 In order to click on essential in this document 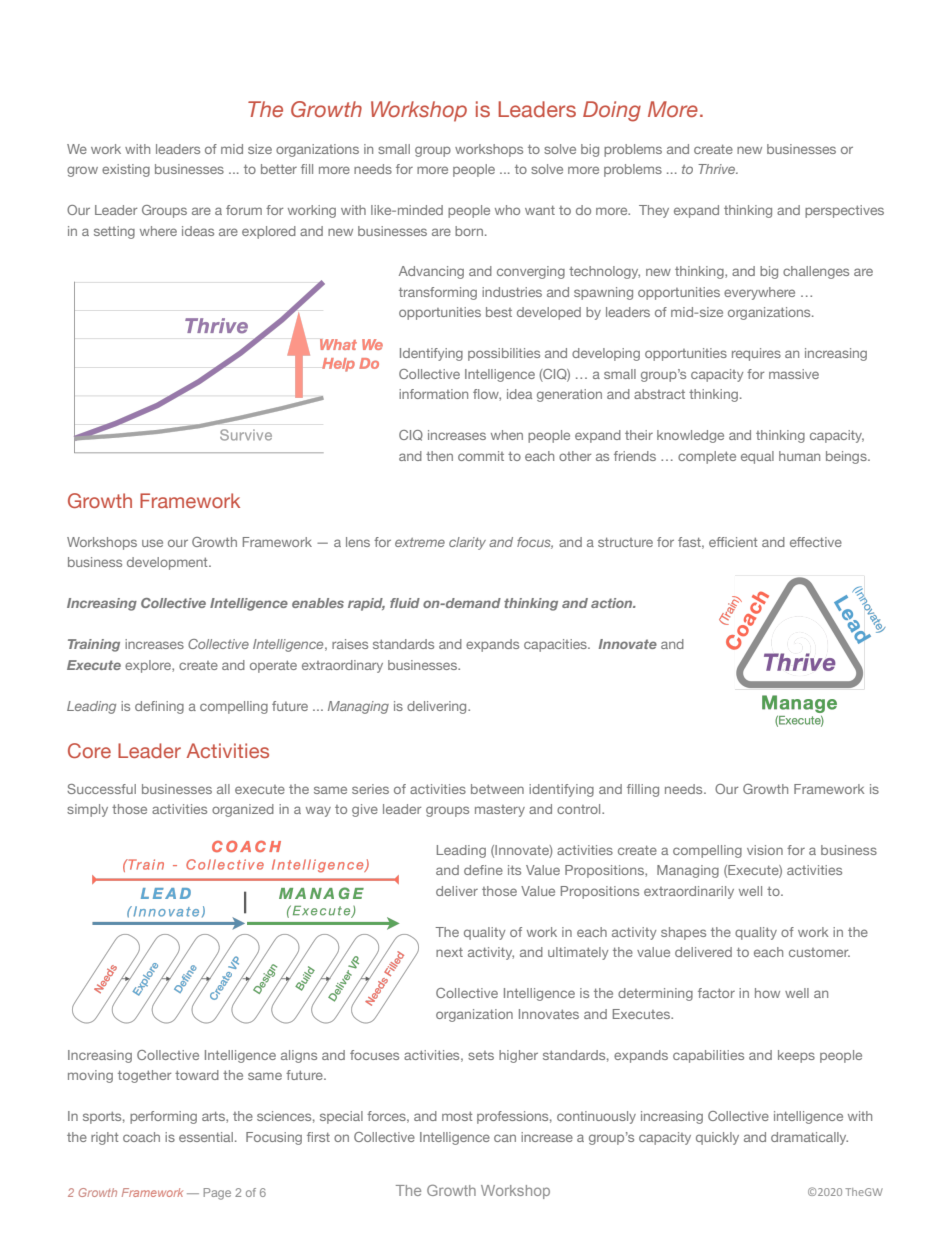, I will do `click(206, 1137)`.
